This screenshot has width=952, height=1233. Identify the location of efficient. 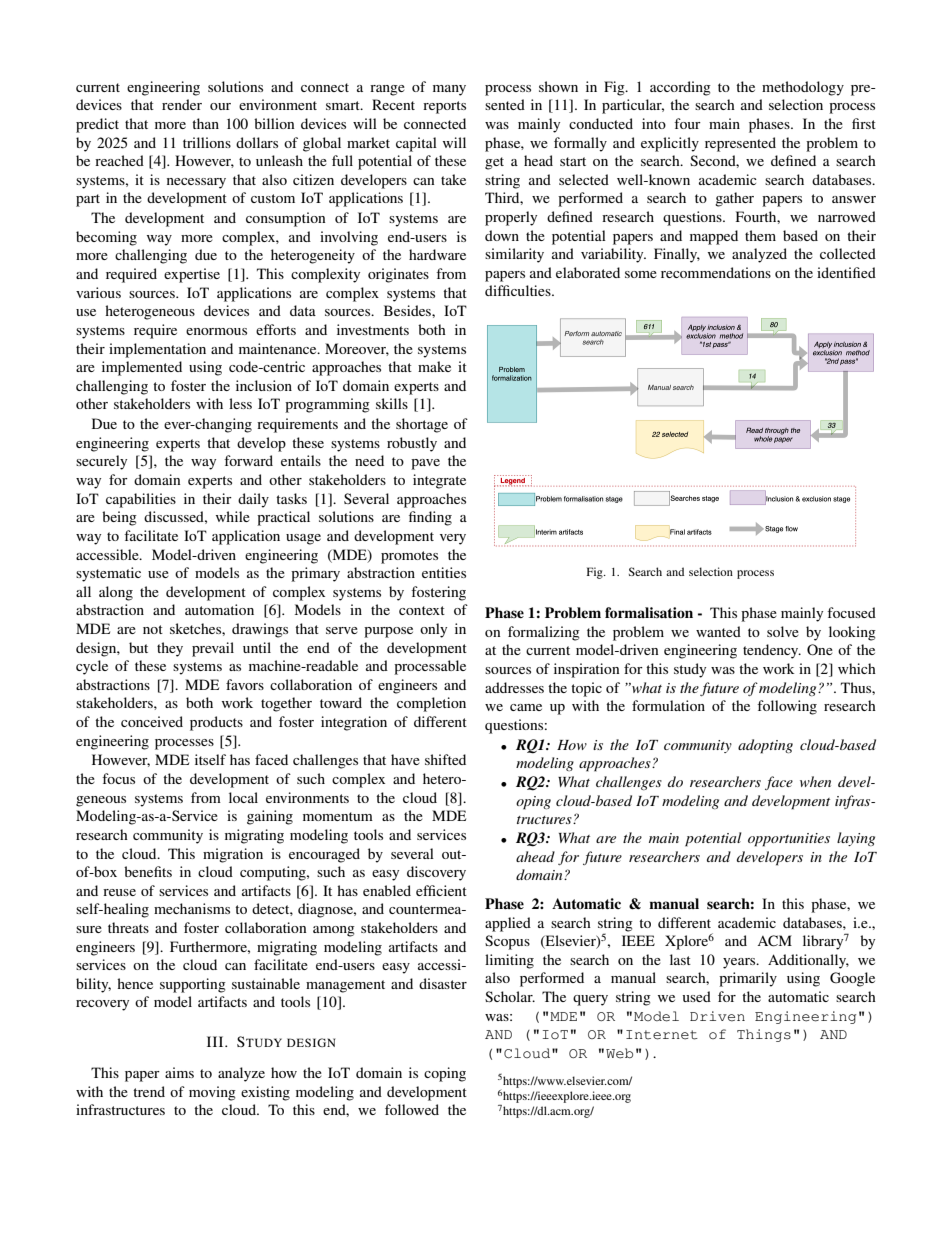
(441, 890).
